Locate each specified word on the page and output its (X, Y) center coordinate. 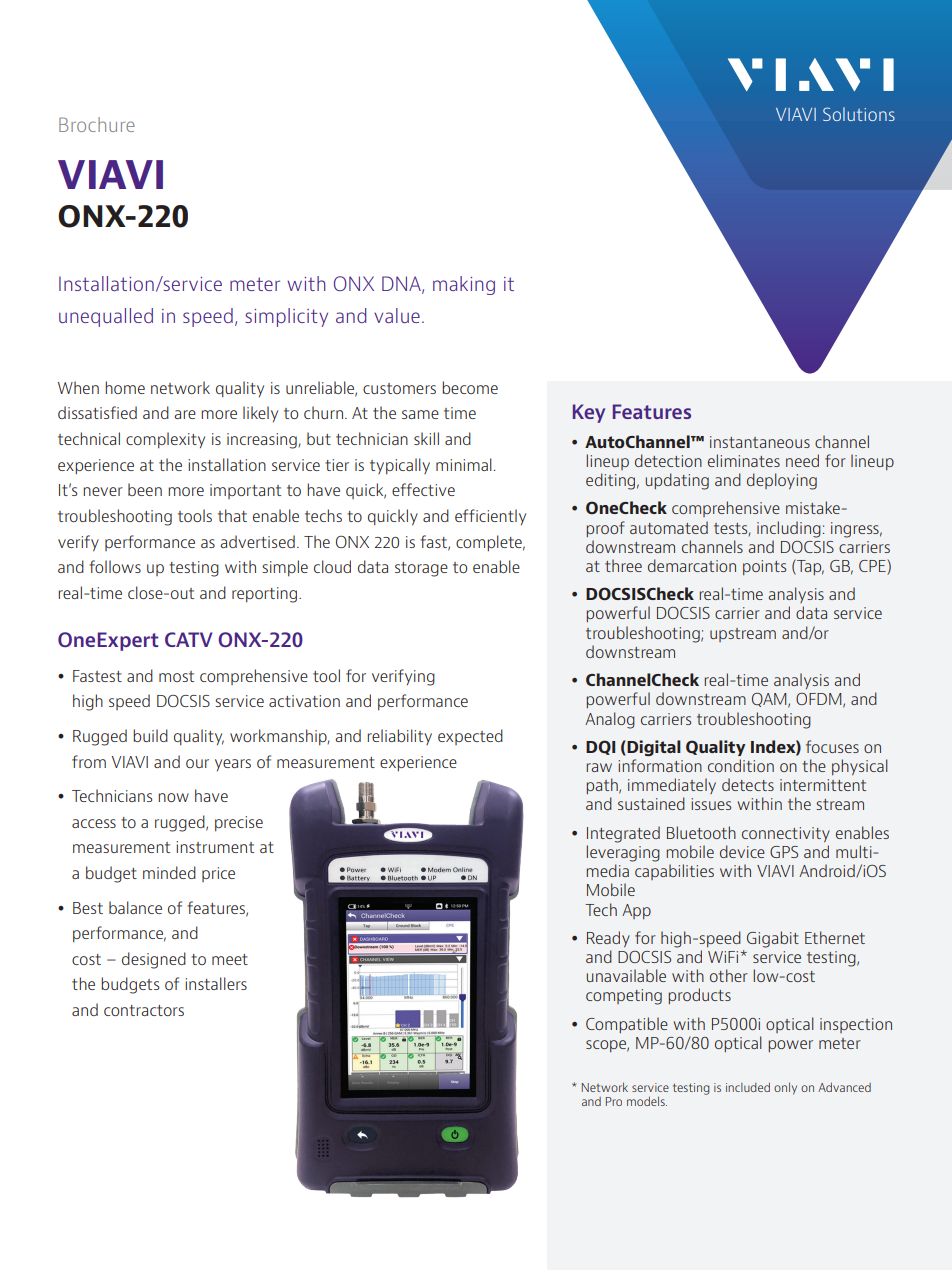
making (464, 285)
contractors (144, 1010)
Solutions (859, 114)
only (785, 1088)
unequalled (106, 317)
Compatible (627, 1025)
